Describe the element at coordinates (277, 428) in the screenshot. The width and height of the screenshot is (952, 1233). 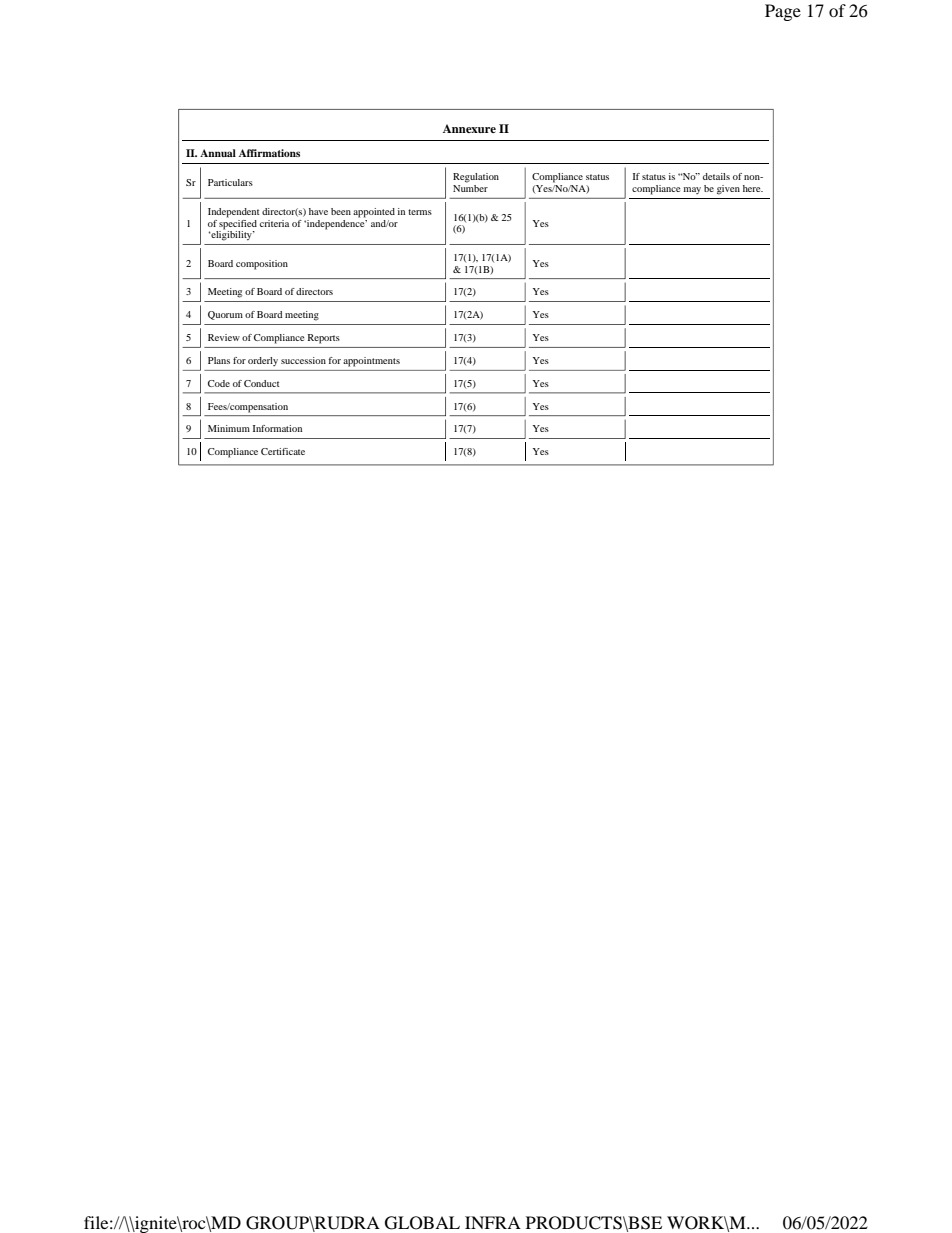
I see `Information` at that location.
